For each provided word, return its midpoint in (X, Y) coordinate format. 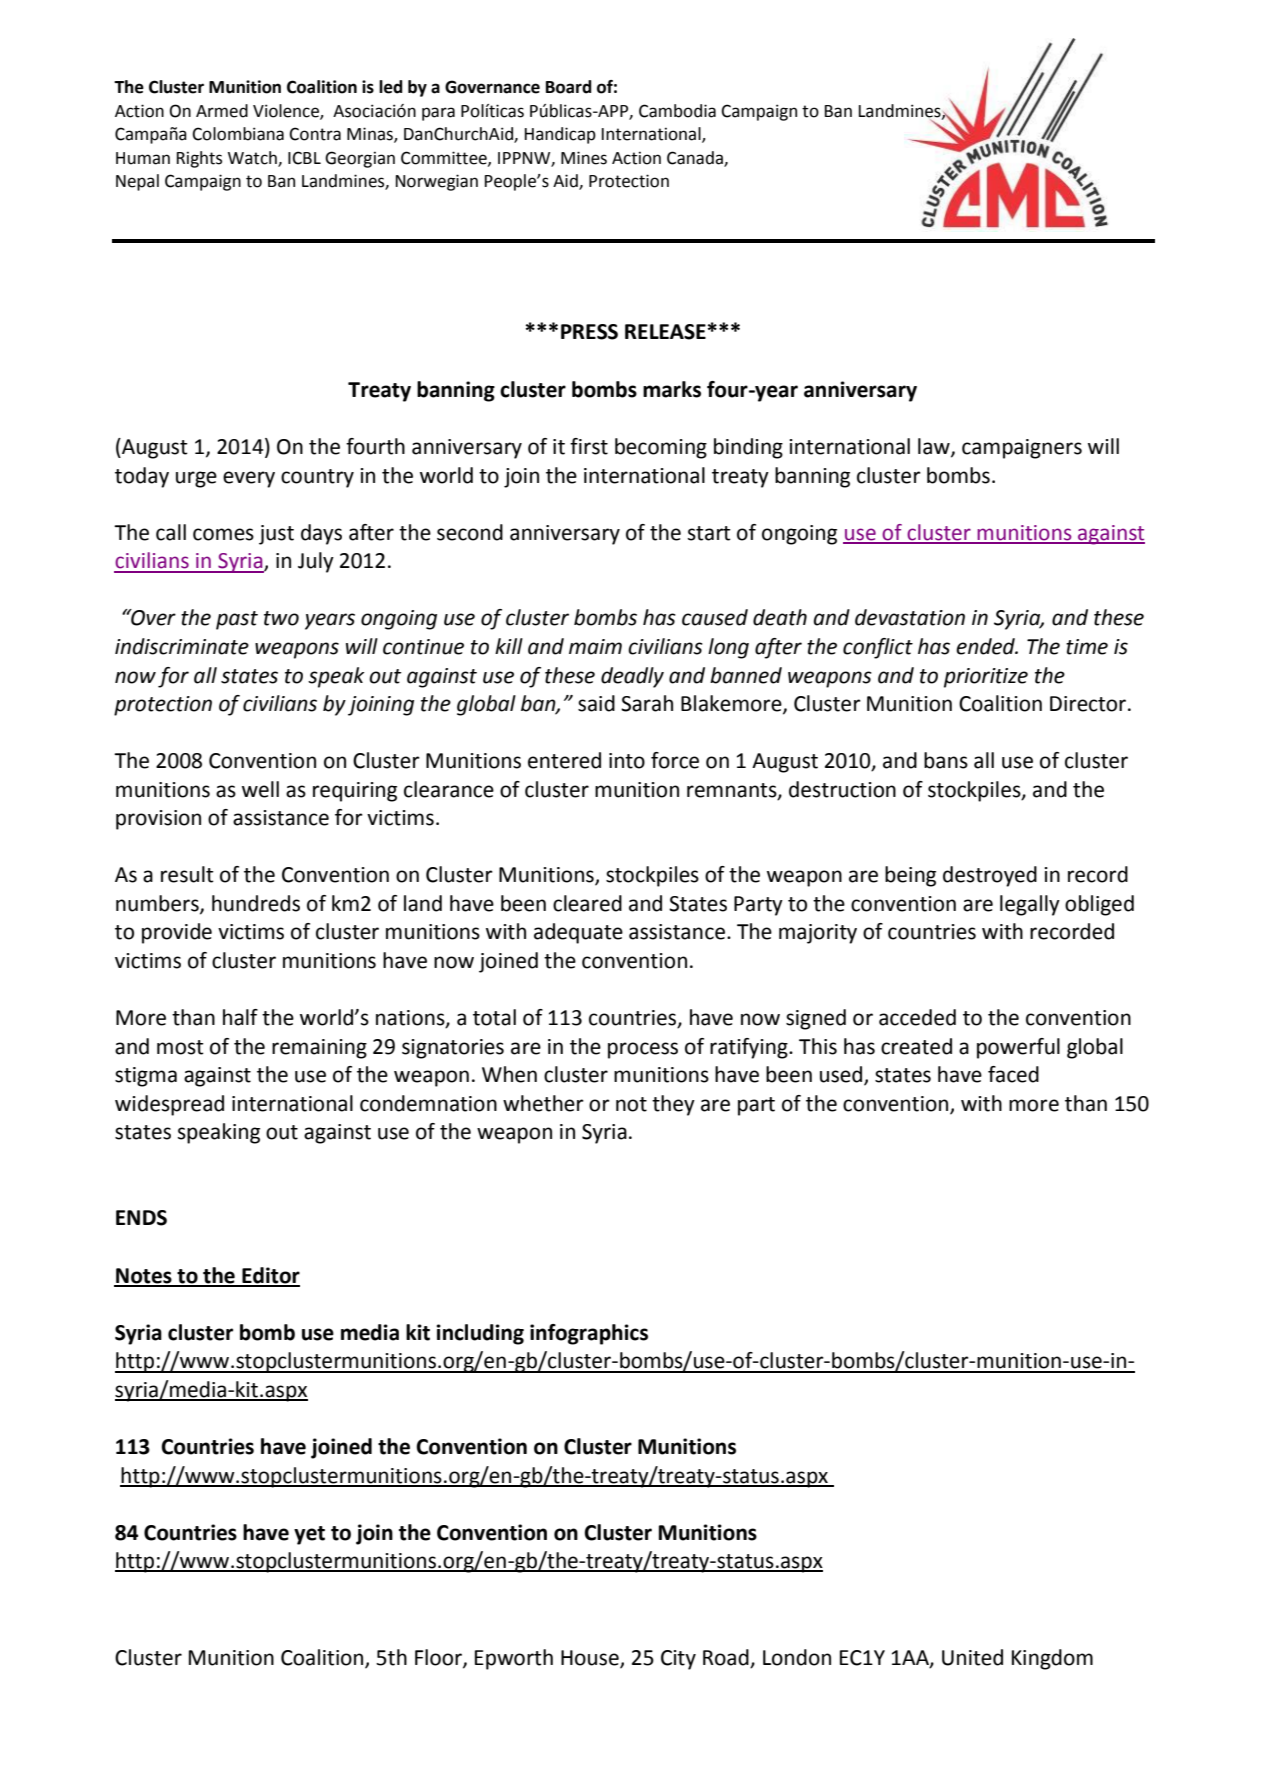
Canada (696, 158)
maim (595, 647)
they (673, 1105)
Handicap (560, 135)
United (972, 1657)
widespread (169, 1105)
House (591, 1659)
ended (986, 646)
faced (1013, 1074)
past (237, 620)
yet (309, 1535)
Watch (253, 158)
